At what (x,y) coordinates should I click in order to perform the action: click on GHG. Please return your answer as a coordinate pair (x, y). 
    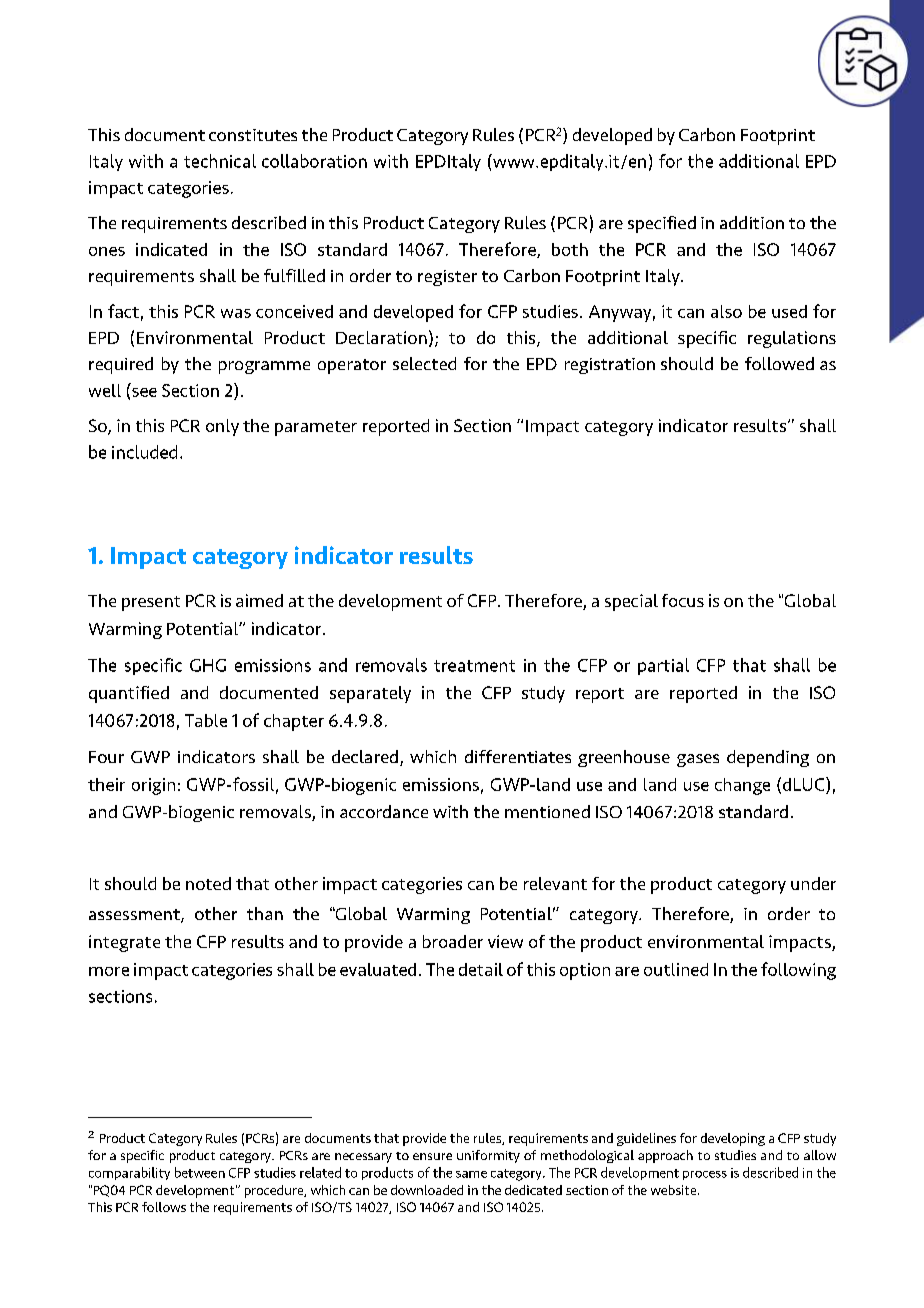
    Looking at the image, I should click on (208, 665).
